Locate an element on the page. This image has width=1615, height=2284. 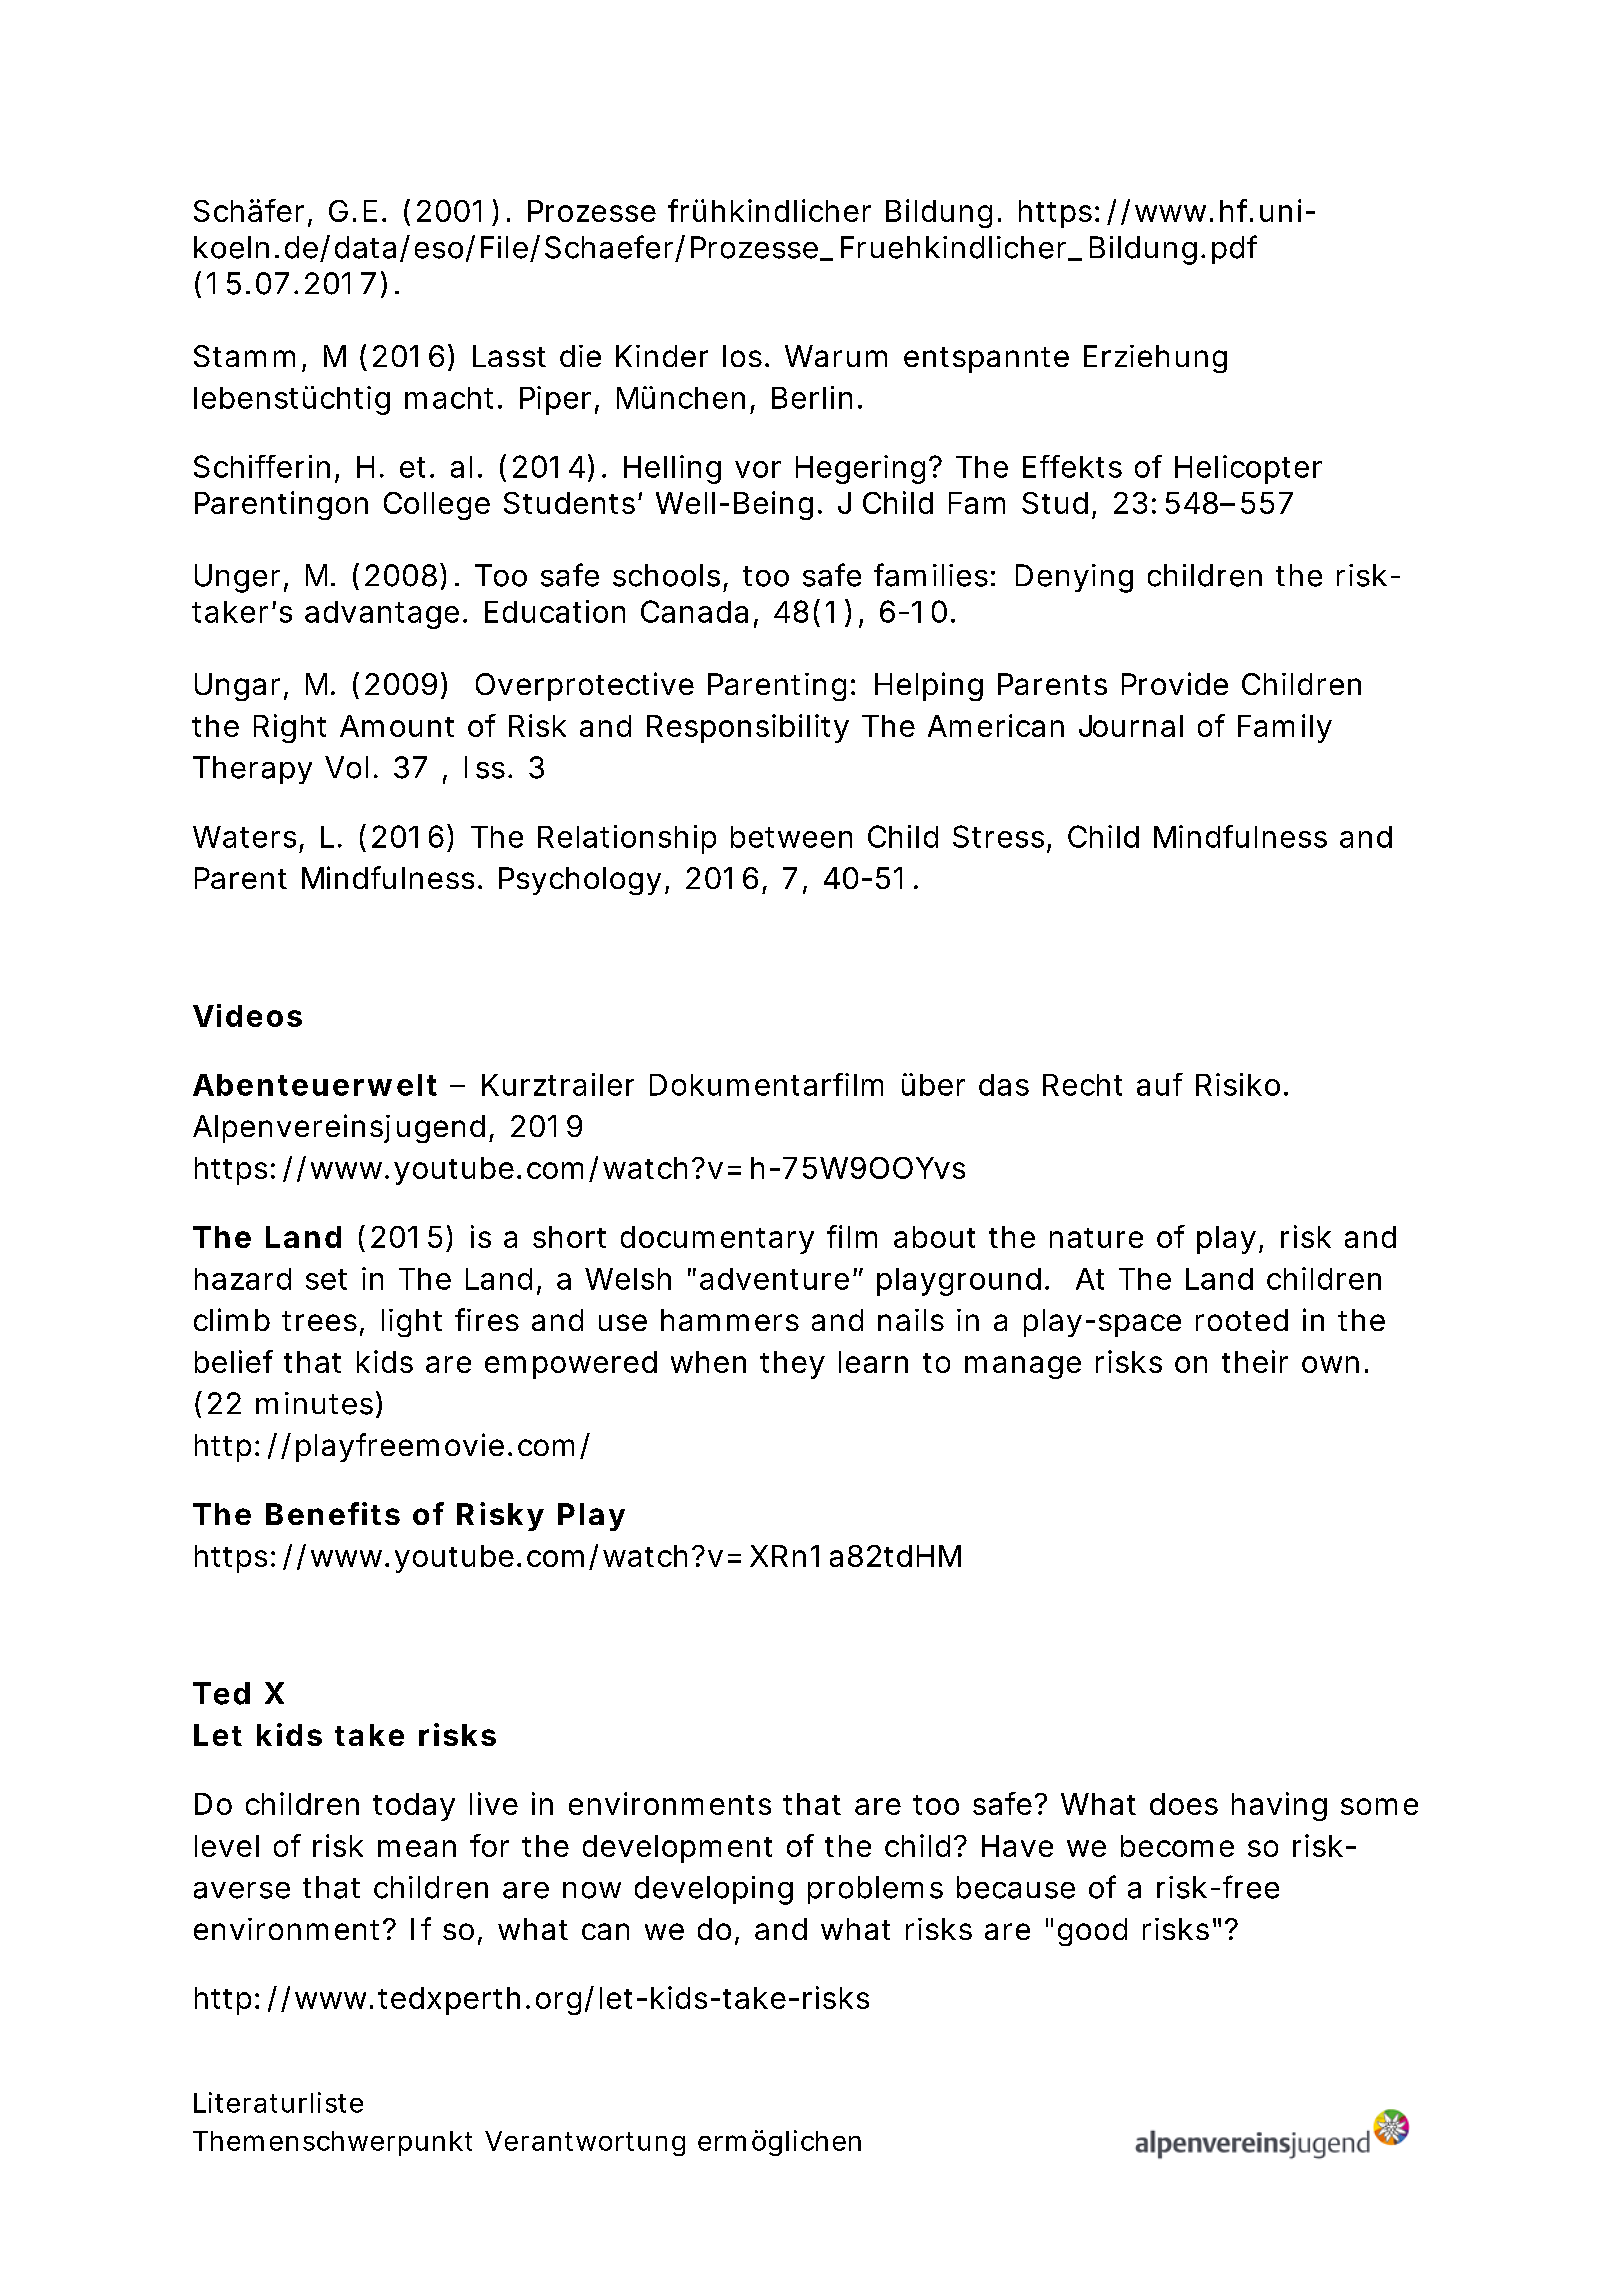
macht is located at coordinates (453, 398).
